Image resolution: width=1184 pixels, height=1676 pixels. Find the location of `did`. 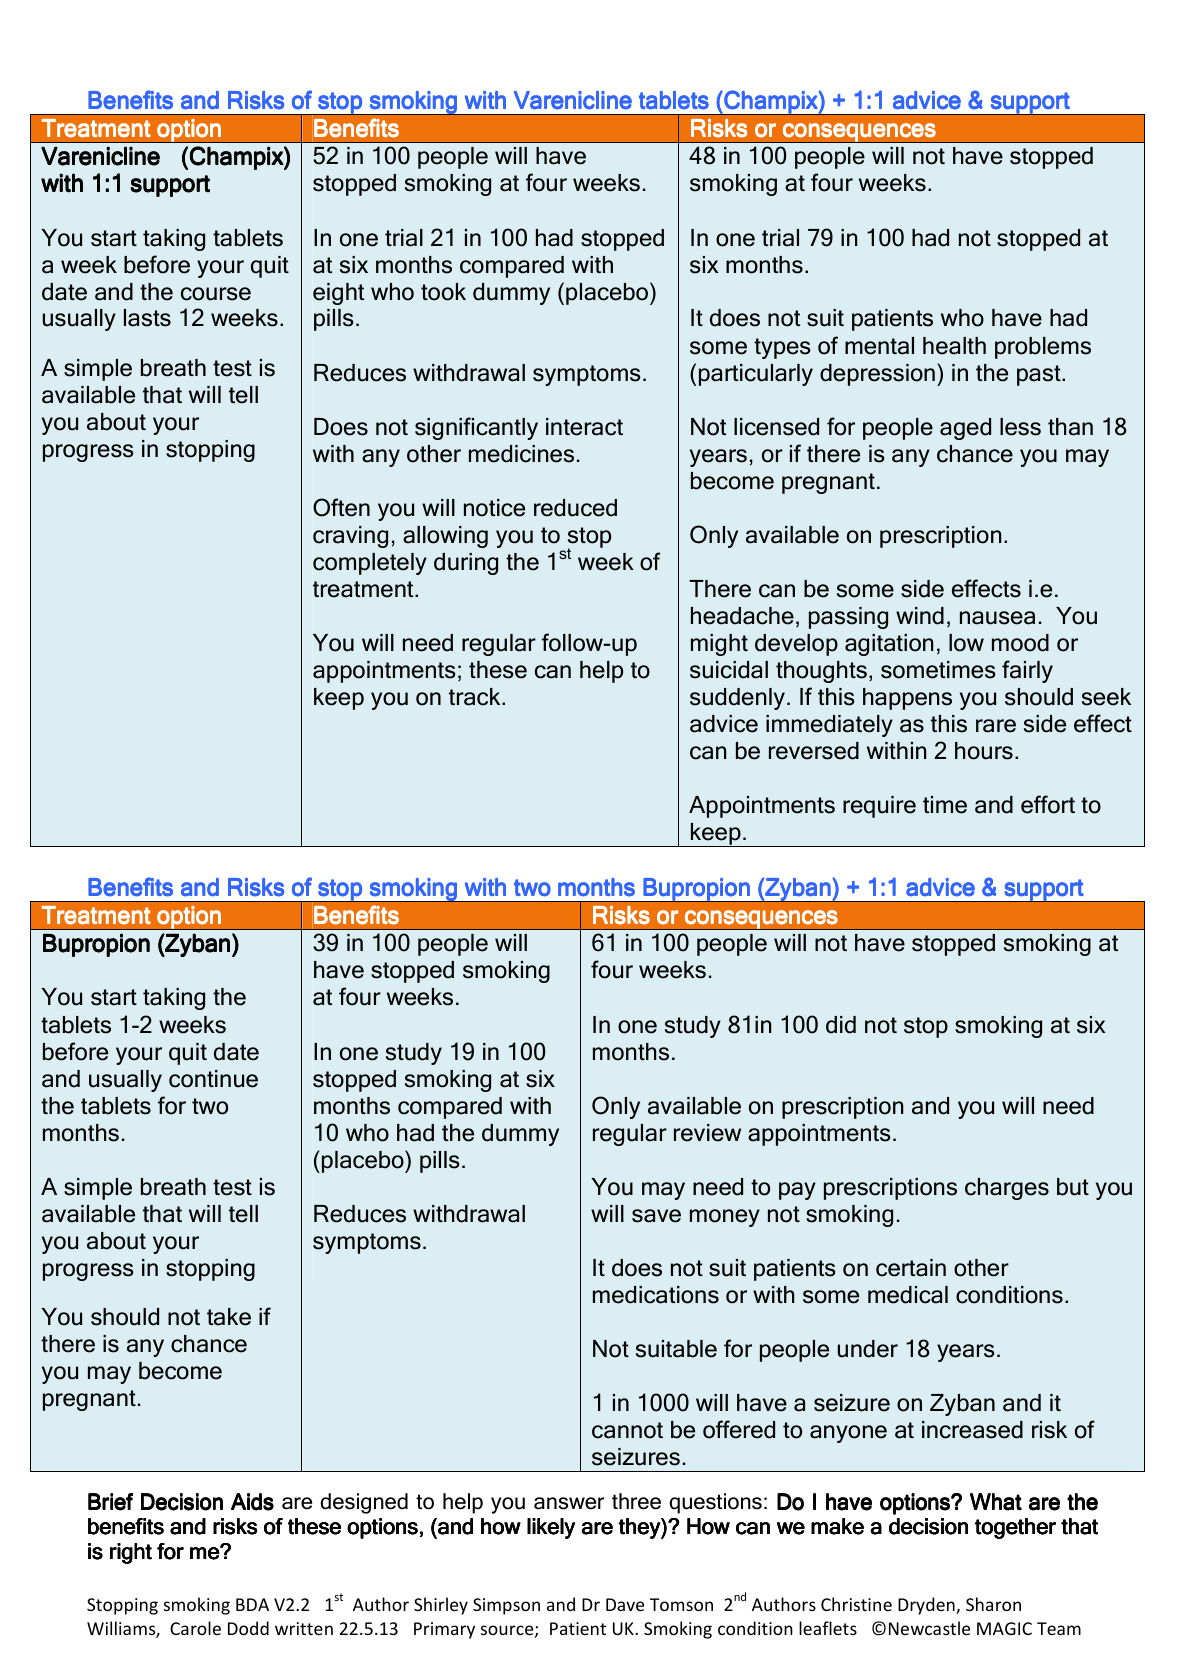

did is located at coordinates (841, 1025).
